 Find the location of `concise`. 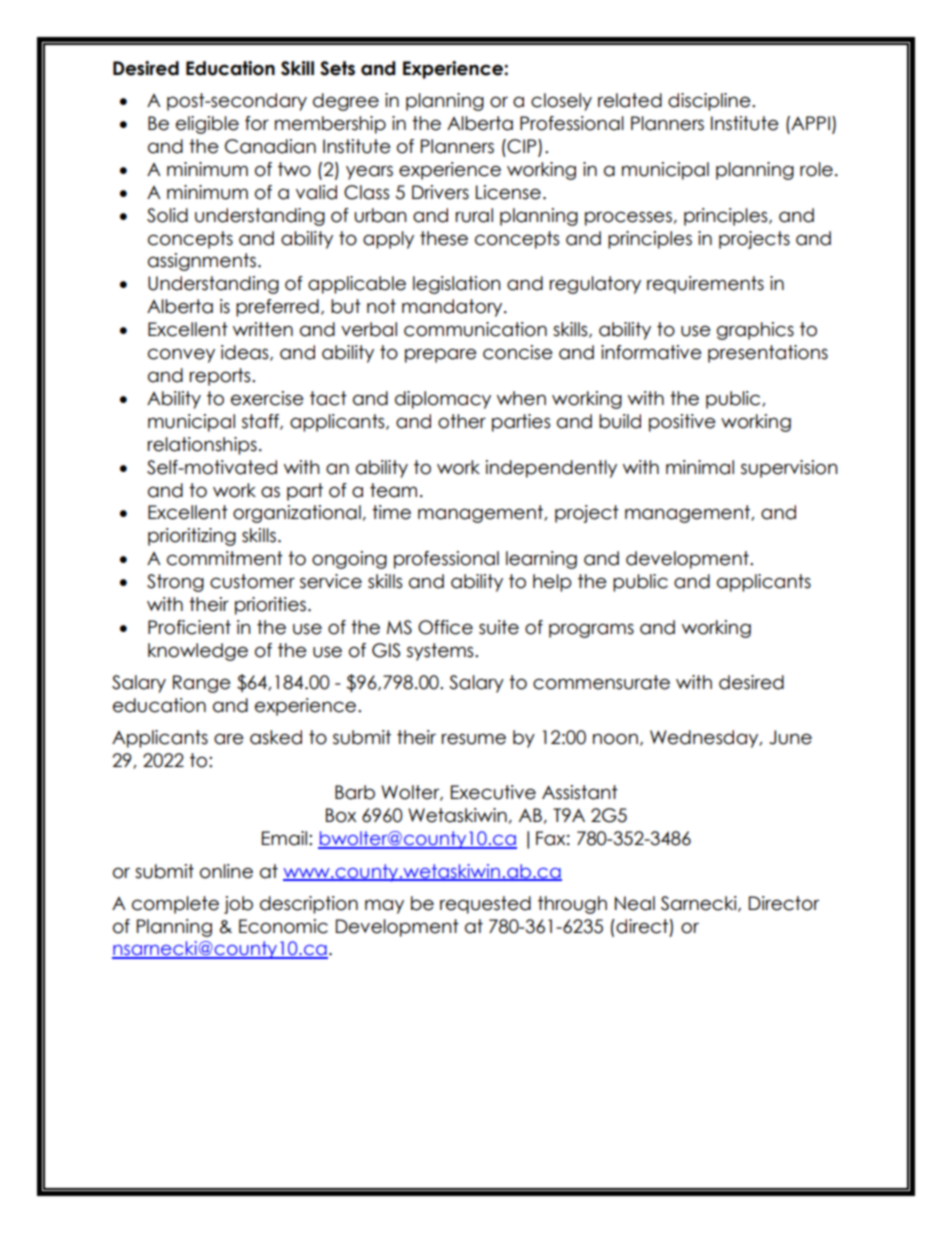

concise is located at coordinates (518, 352).
